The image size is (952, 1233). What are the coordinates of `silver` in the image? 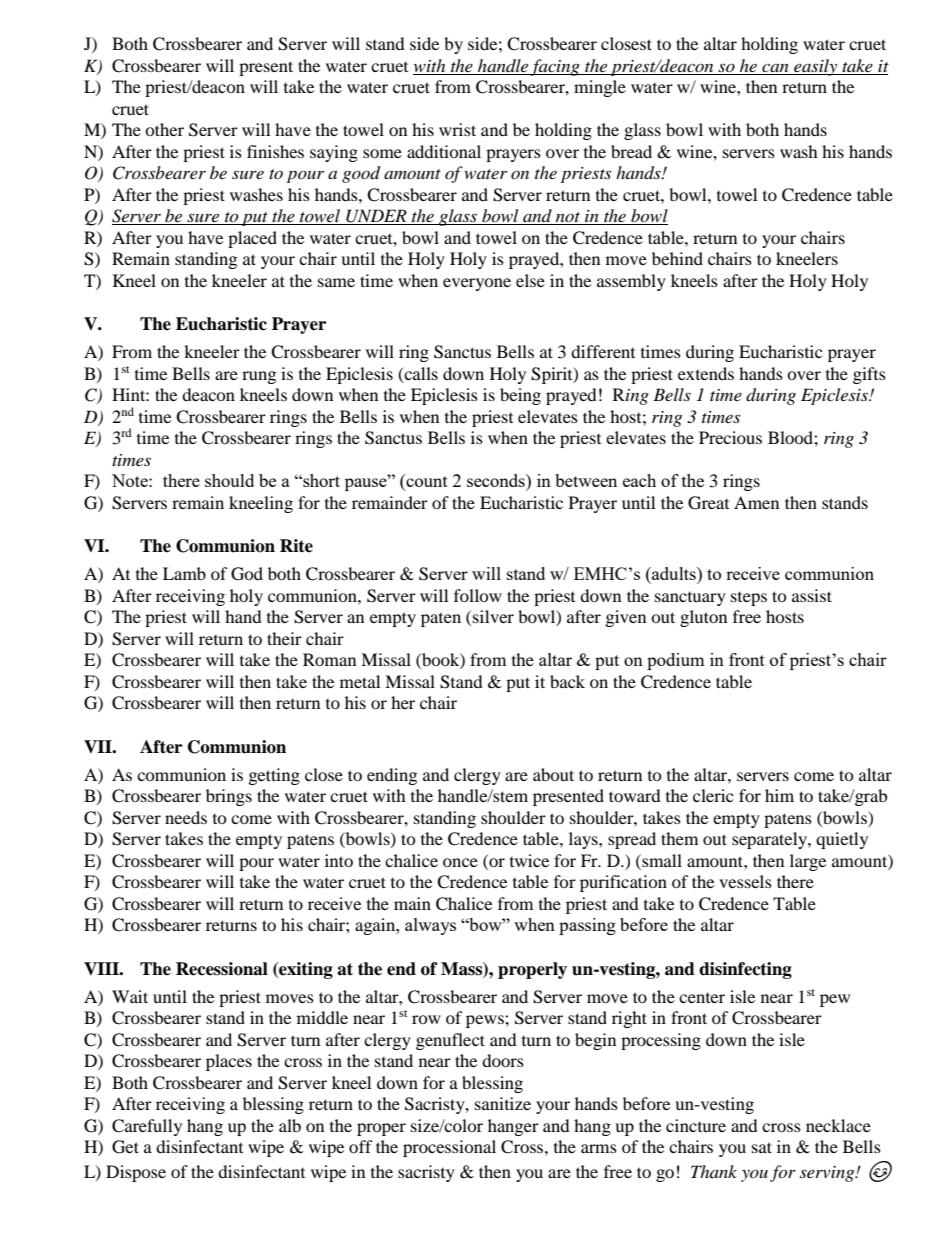 It's located at (493, 616).
